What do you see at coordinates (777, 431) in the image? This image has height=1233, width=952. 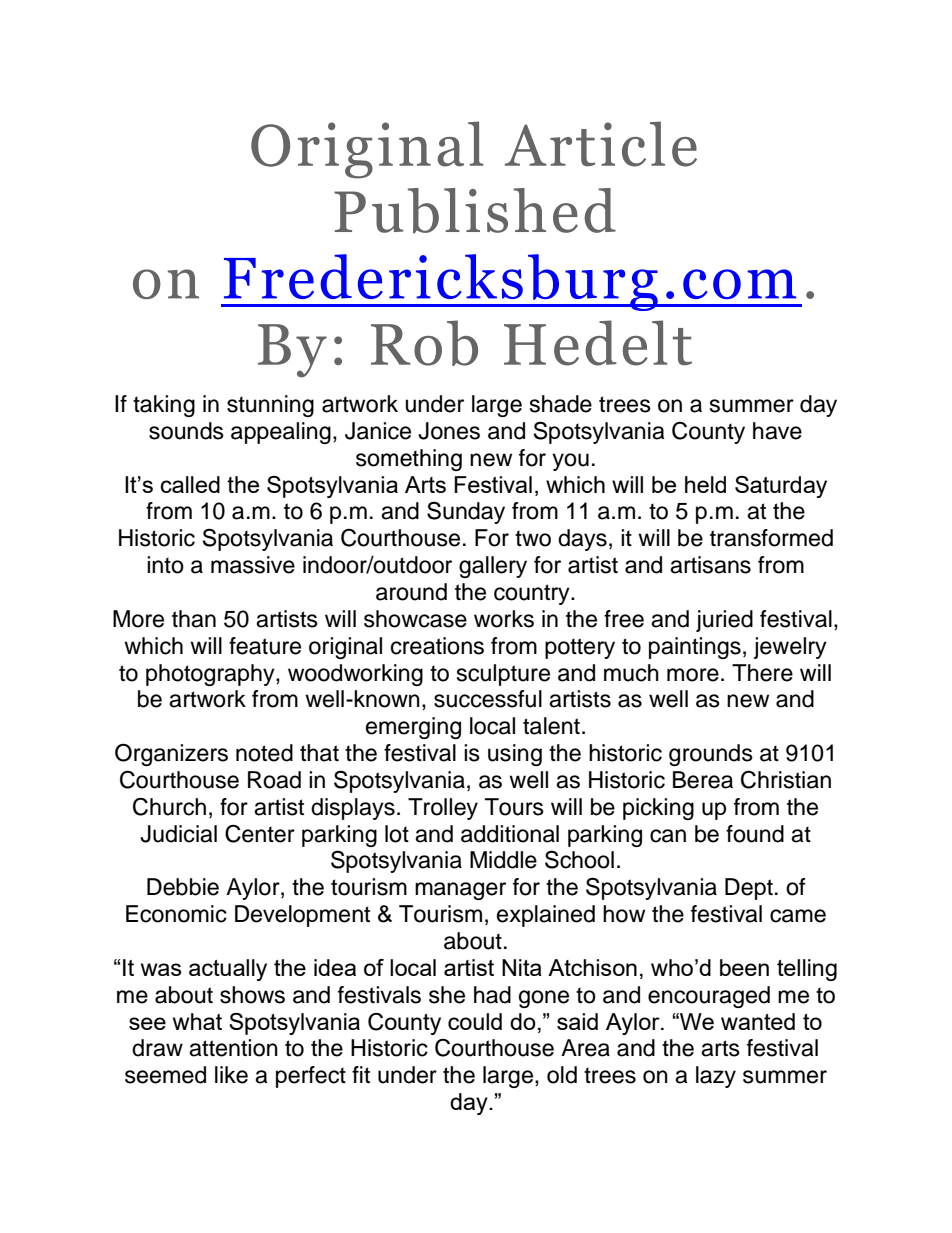 I see `have` at bounding box center [777, 431].
